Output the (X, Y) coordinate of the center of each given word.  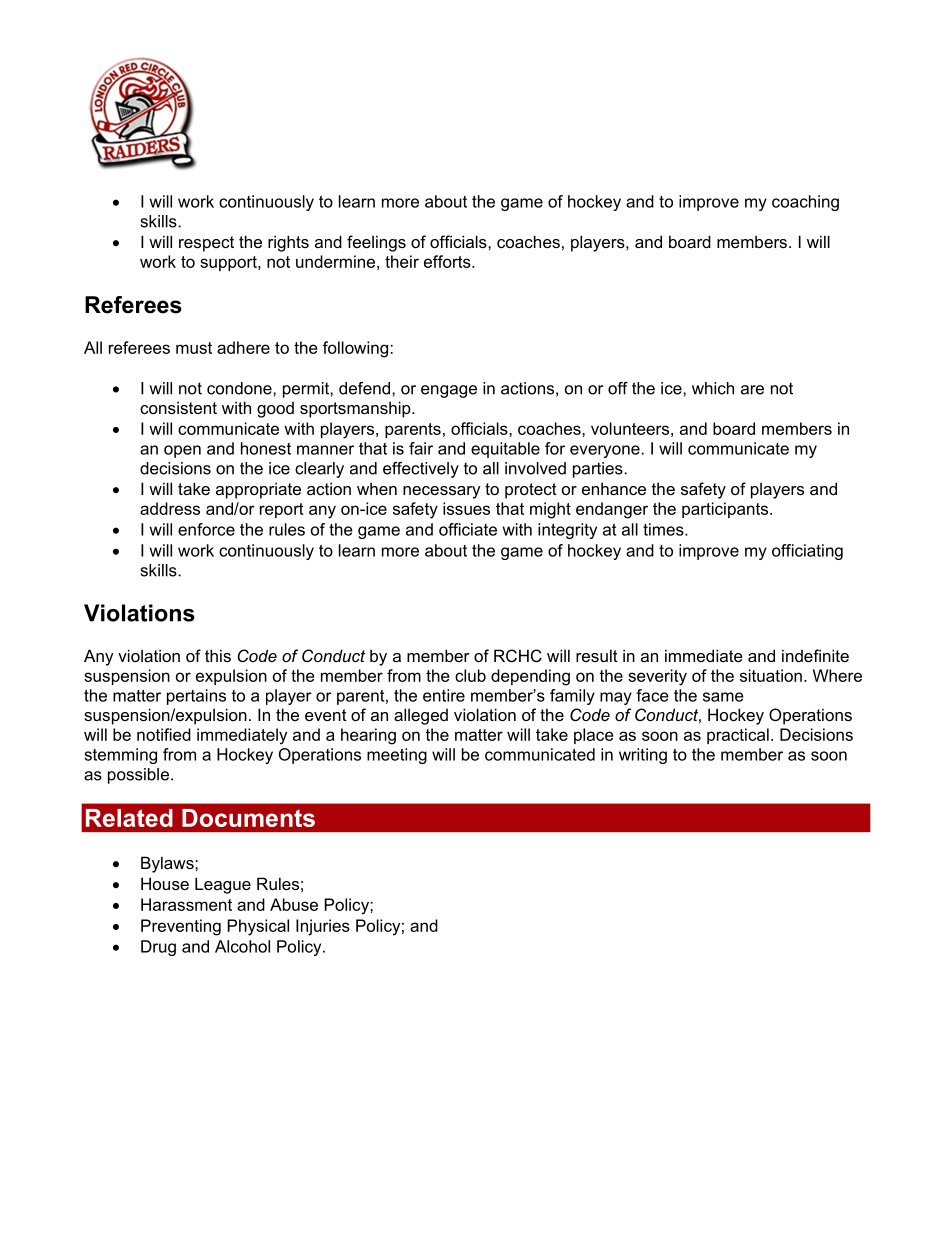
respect (206, 244)
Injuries (323, 927)
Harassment (186, 904)
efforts (448, 261)
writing (643, 756)
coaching (805, 203)
